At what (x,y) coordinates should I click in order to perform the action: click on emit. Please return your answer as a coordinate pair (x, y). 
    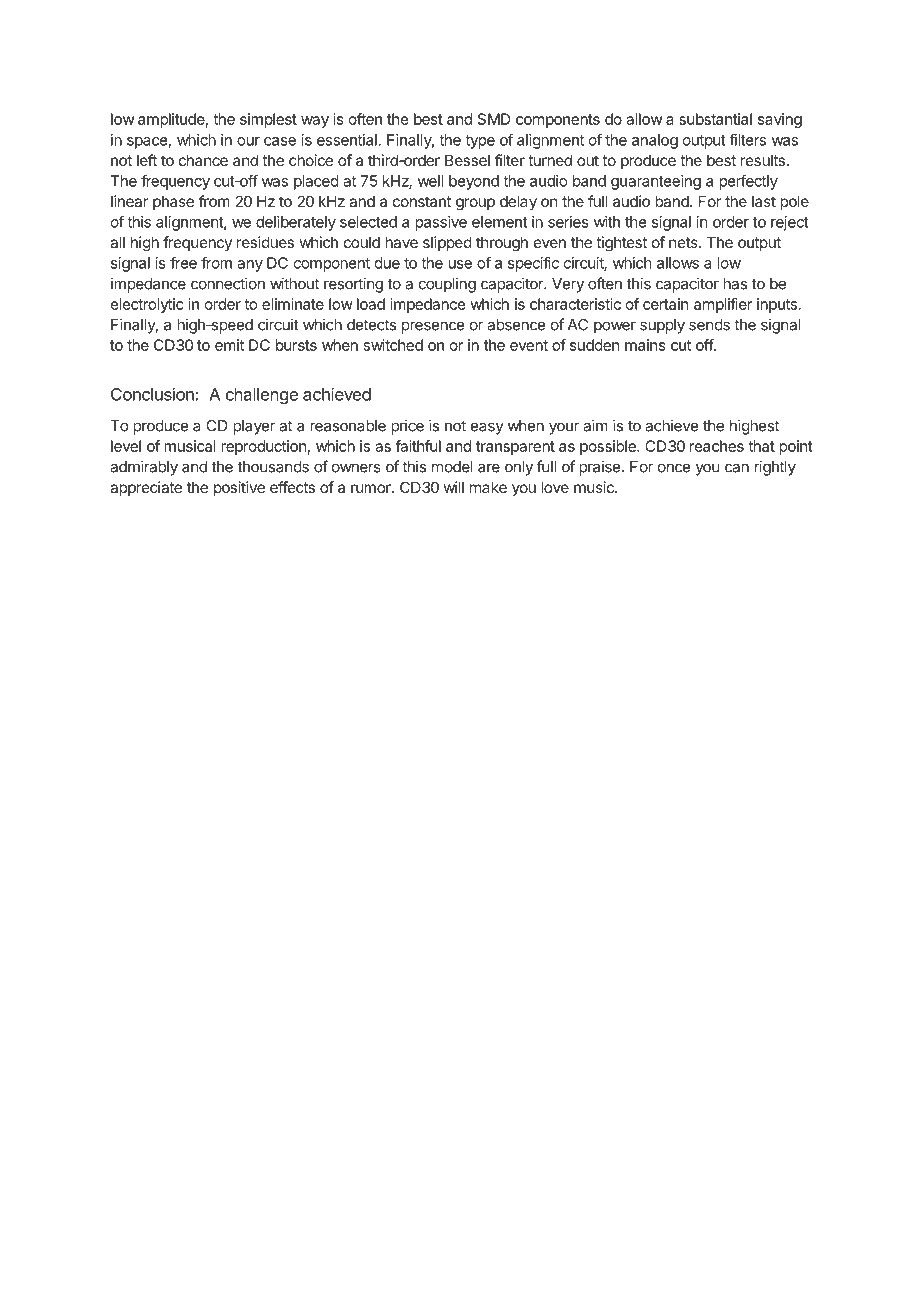
    Looking at the image, I should click on (229, 345).
